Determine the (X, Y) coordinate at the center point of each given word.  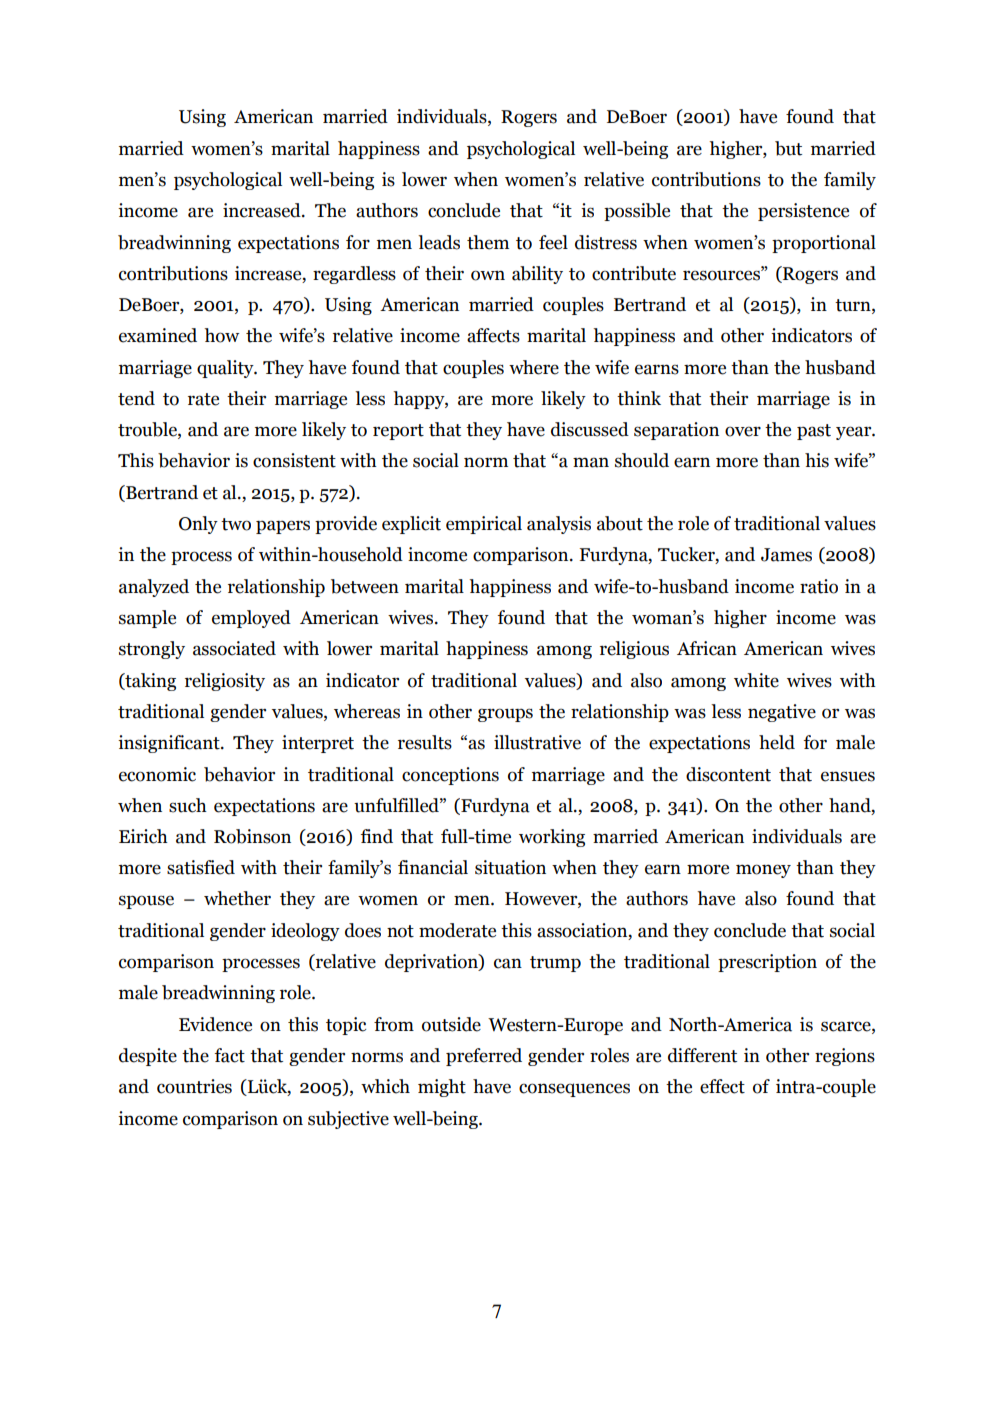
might (442, 1088)
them (488, 242)
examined (158, 335)
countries (194, 1086)
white (756, 680)
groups (505, 715)
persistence (803, 212)
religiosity (225, 682)
